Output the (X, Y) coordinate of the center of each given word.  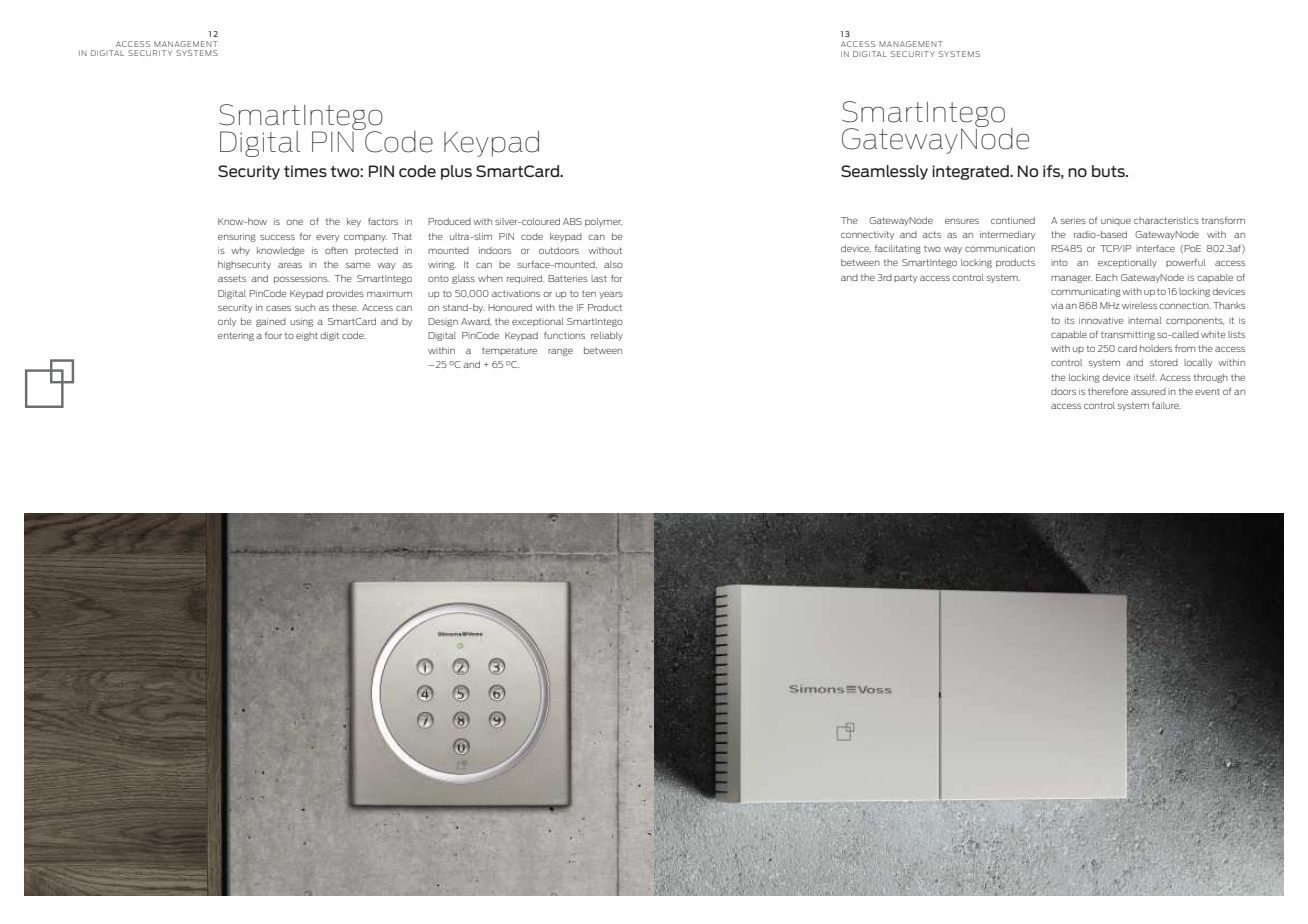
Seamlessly (884, 172)
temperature (509, 351)
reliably (607, 336)
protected (376, 251)
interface (1155, 248)
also (613, 264)
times (305, 171)
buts (1109, 171)
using (301, 322)
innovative (1101, 320)
